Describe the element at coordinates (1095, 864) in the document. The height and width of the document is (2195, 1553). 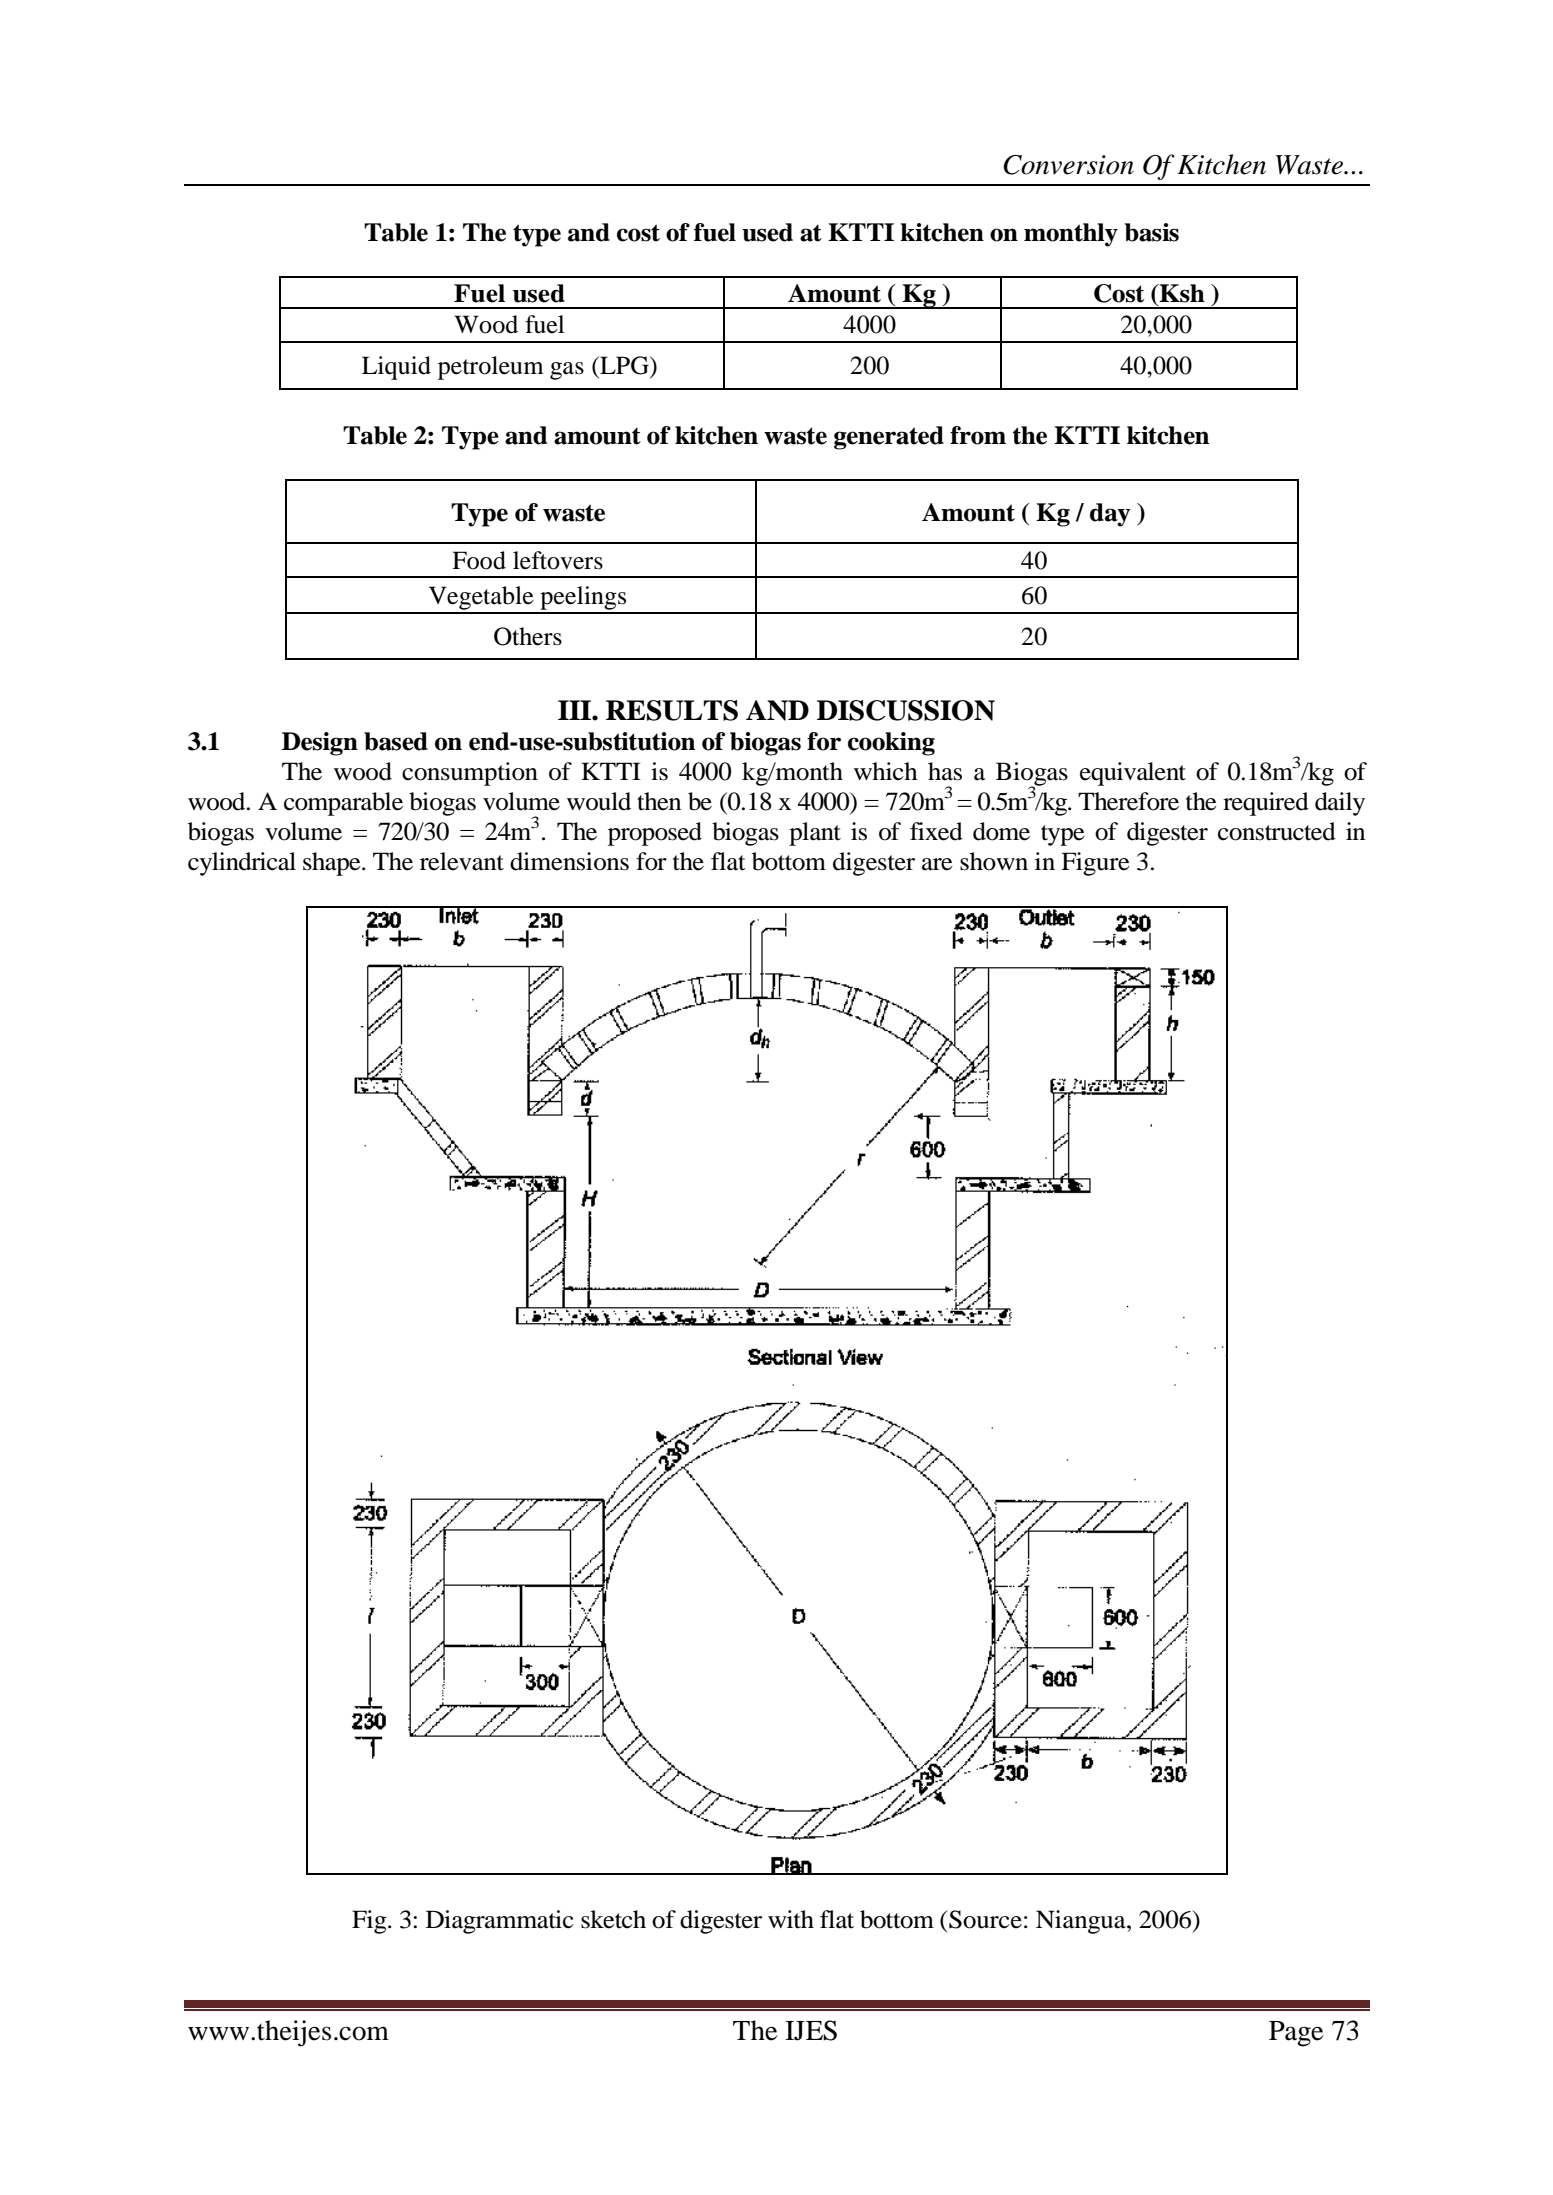
I see `Figure` at that location.
